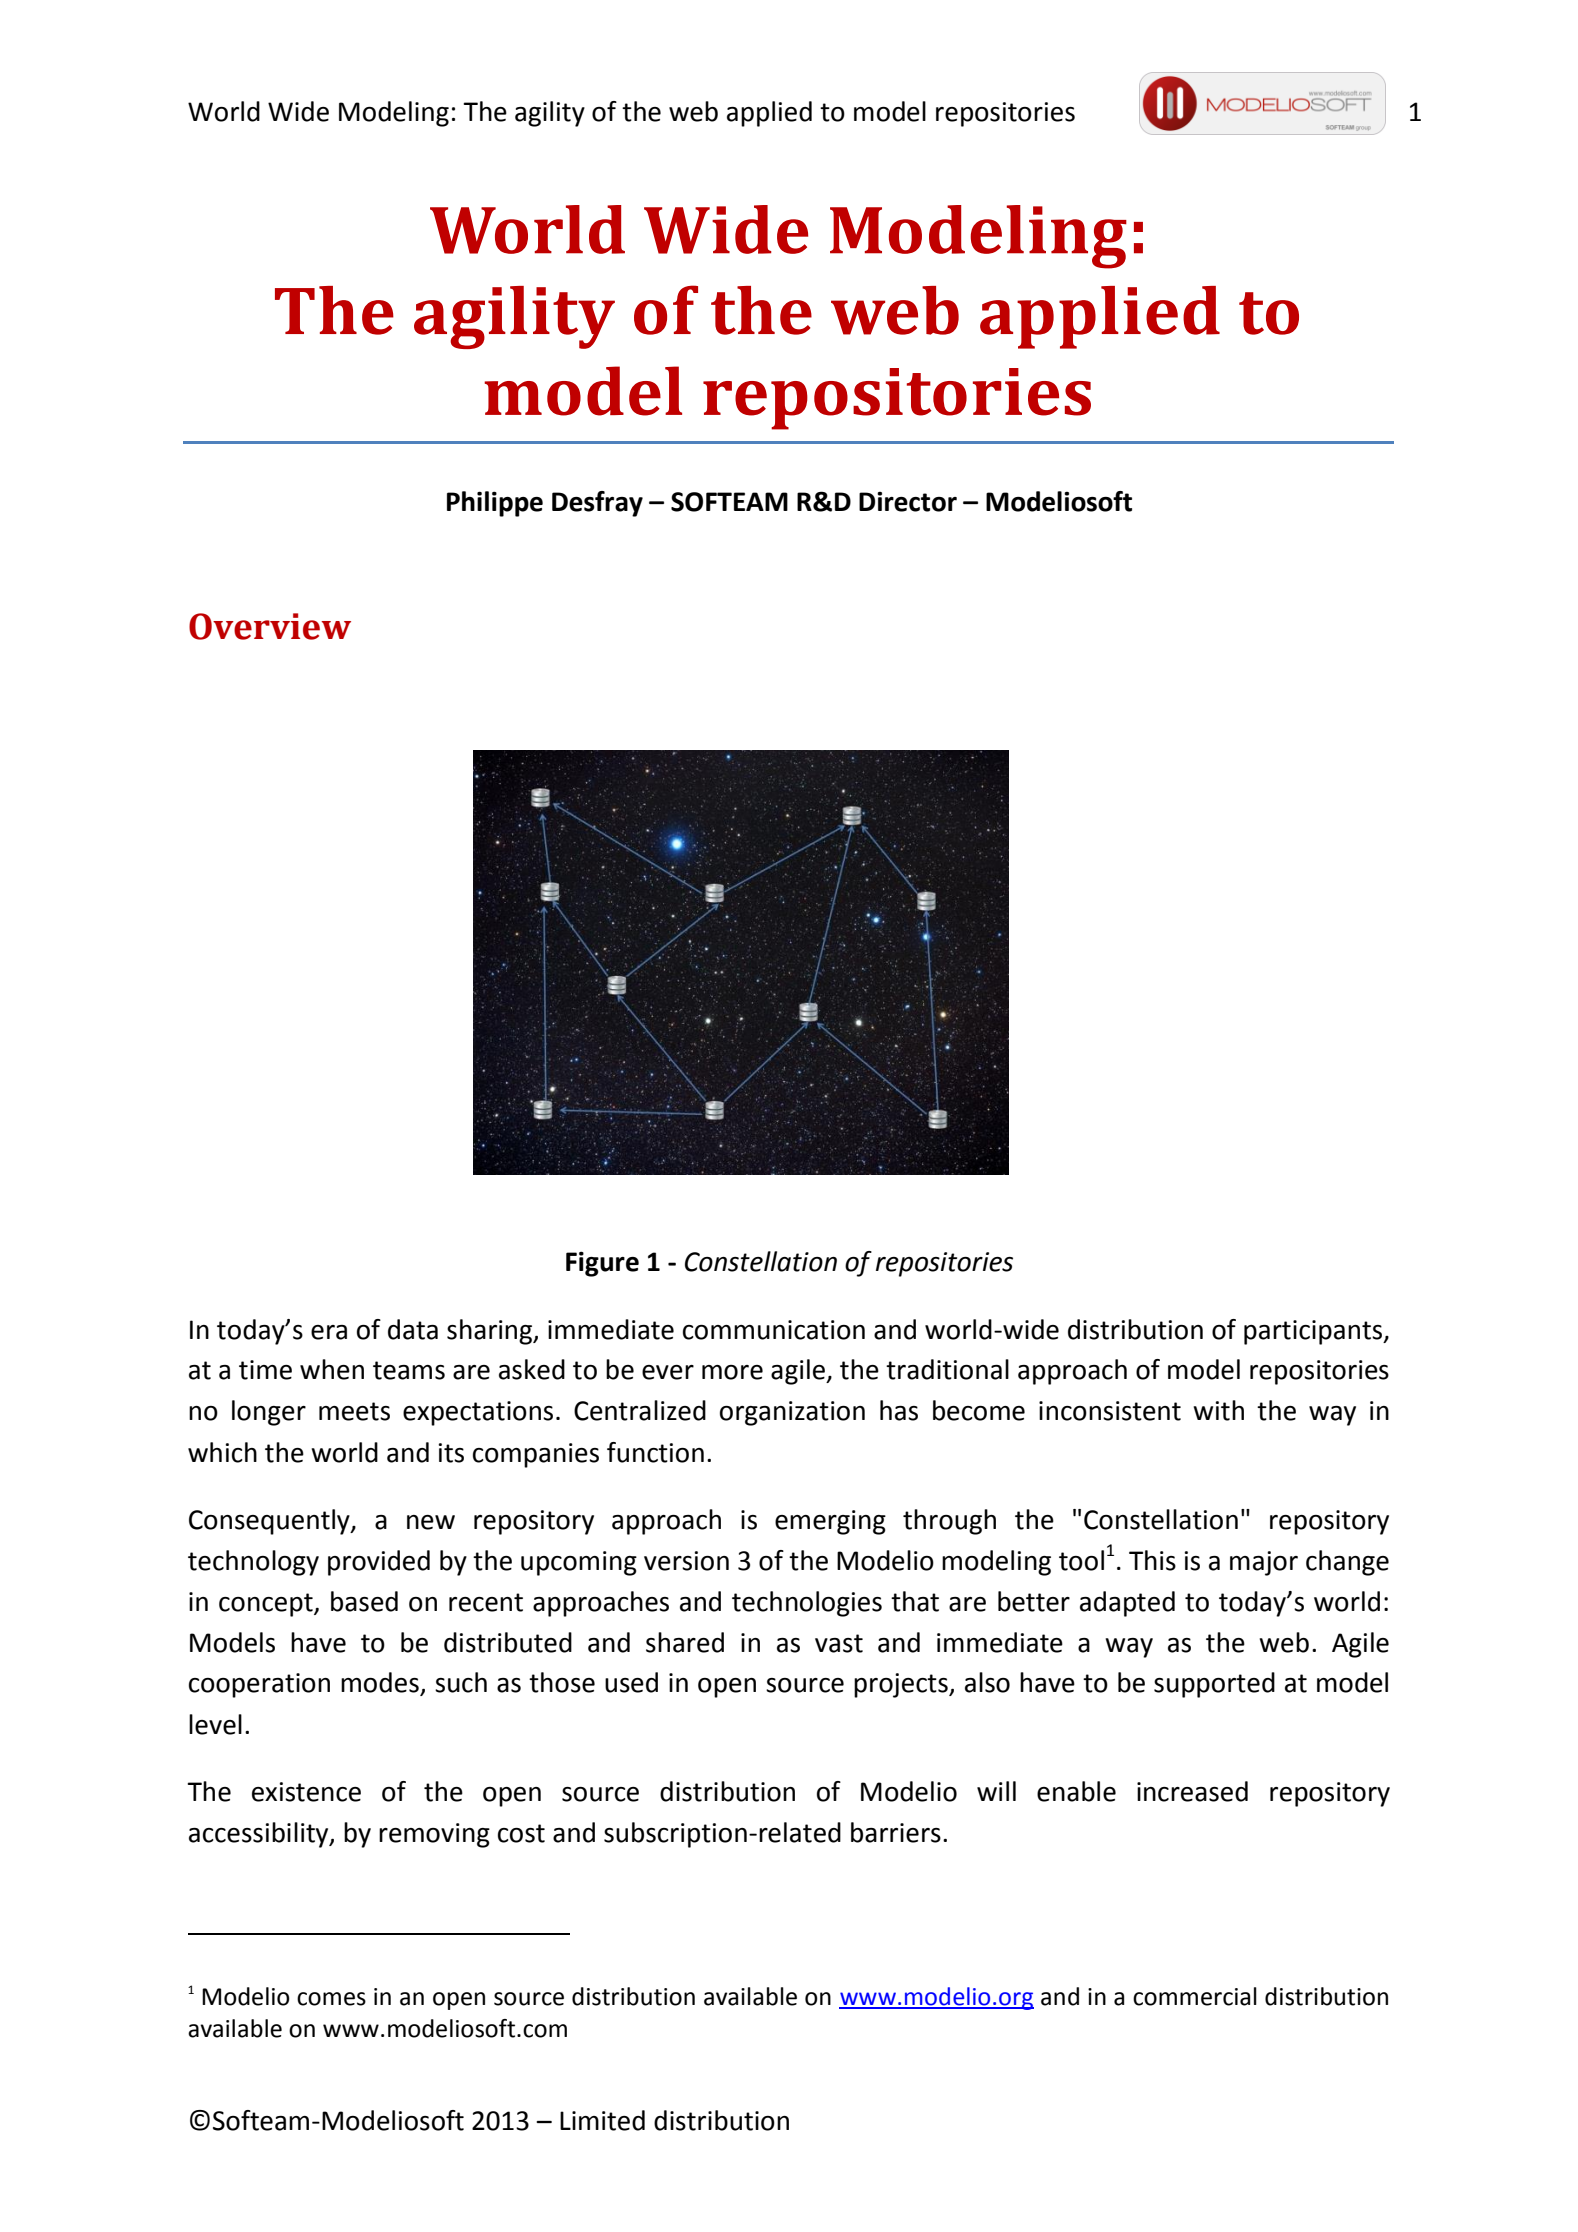 The image size is (1578, 2232). Describe the element at coordinates (495, 504) in the page. I see `Philippe` at that location.
